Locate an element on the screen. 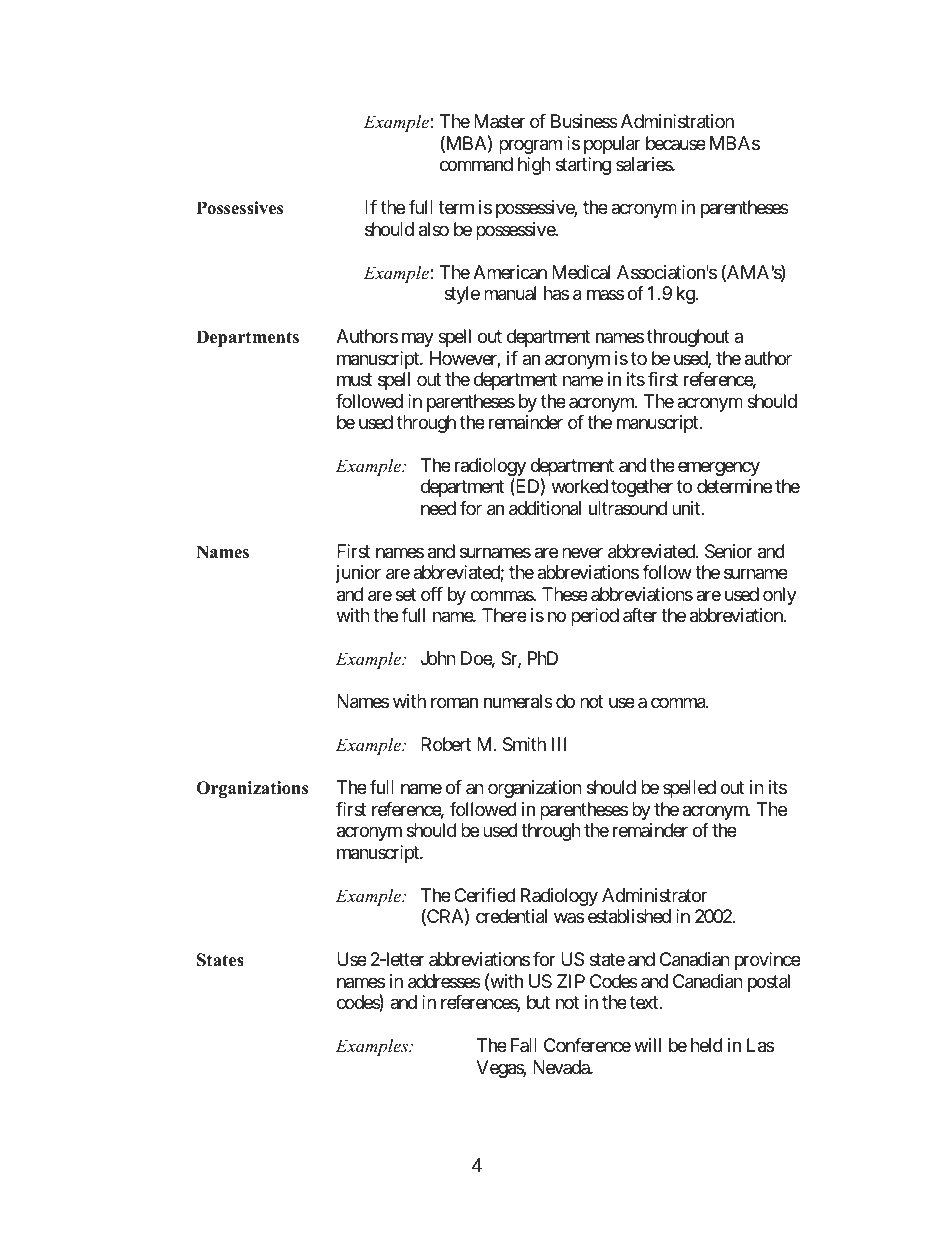  period is located at coordinates (595, 617).
